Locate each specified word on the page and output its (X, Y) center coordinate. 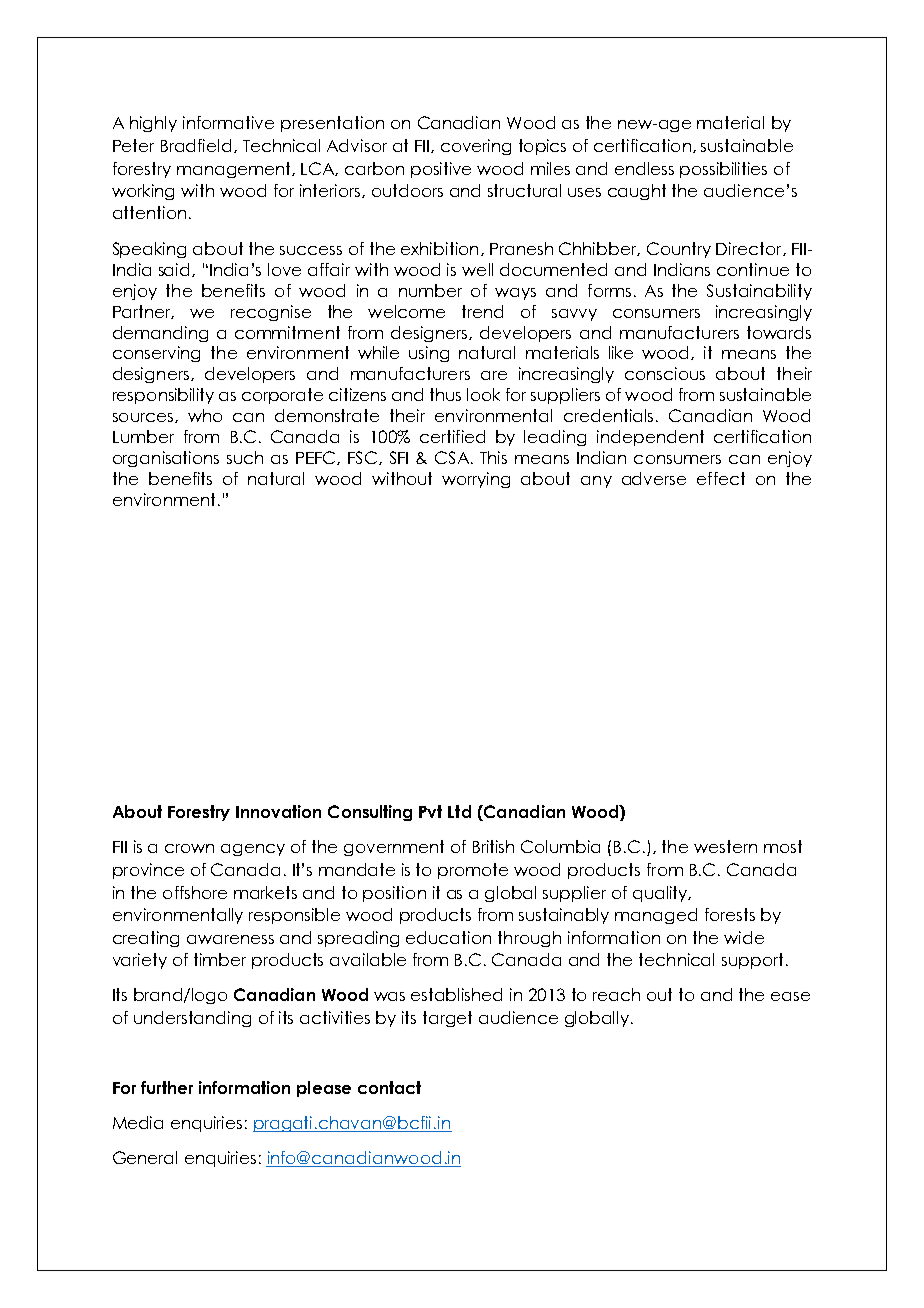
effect (721, 478)
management (235, 170)
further (167, 1087)
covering (476, 147)
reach (616, 994)
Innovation (278, 811)
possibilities (723, 170)
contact (389, 1087)
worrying (476, 480)
